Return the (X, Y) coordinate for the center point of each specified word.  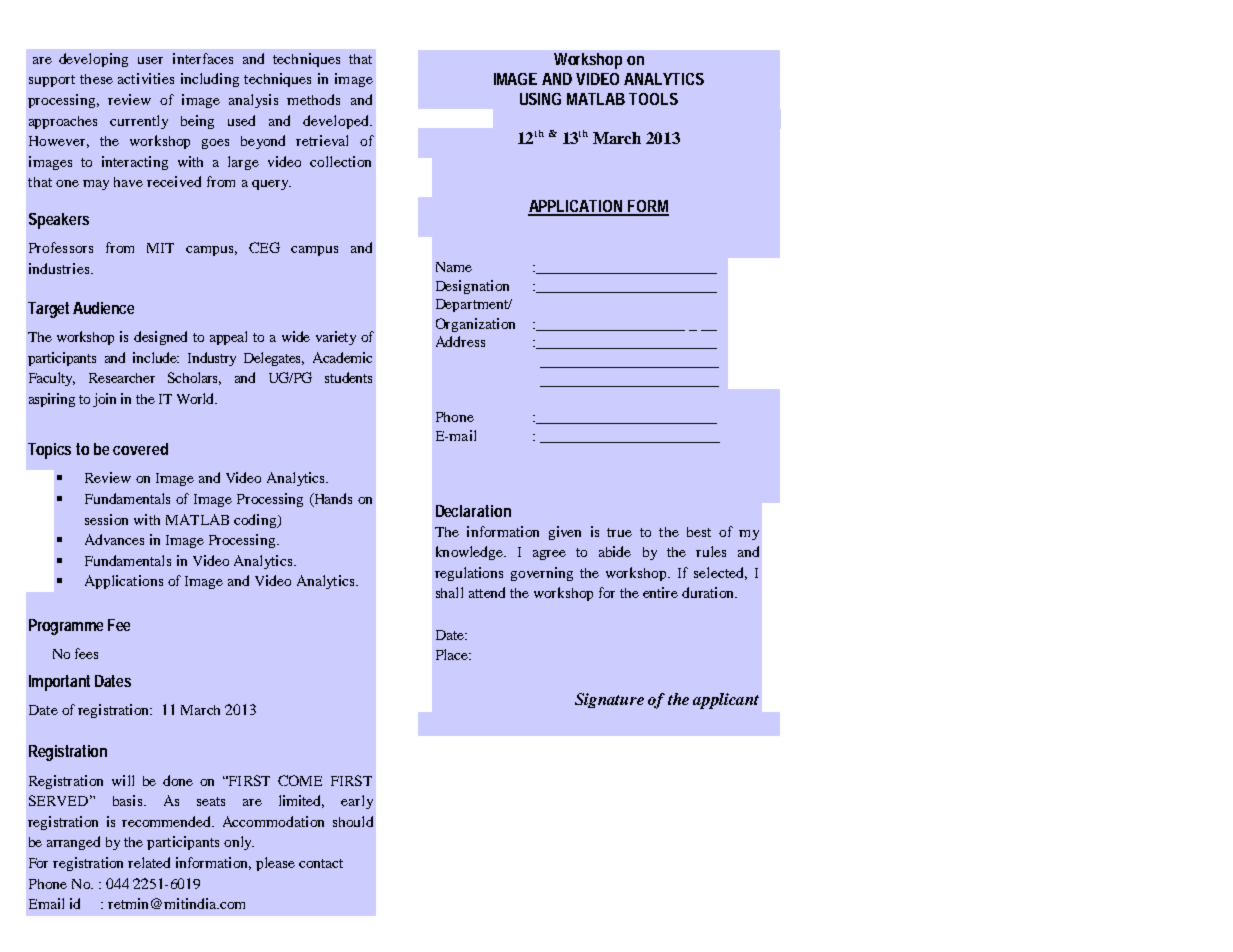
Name (454, 267)
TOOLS (653, 99)
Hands (332, 500)
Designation (472, 287)
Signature (609, 700)
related (149, 862)
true (619, 532)
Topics (49, 451)
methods (313, 99)
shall (449, 592)
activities (146, 78)
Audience (103, 308)
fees (86, 653)
